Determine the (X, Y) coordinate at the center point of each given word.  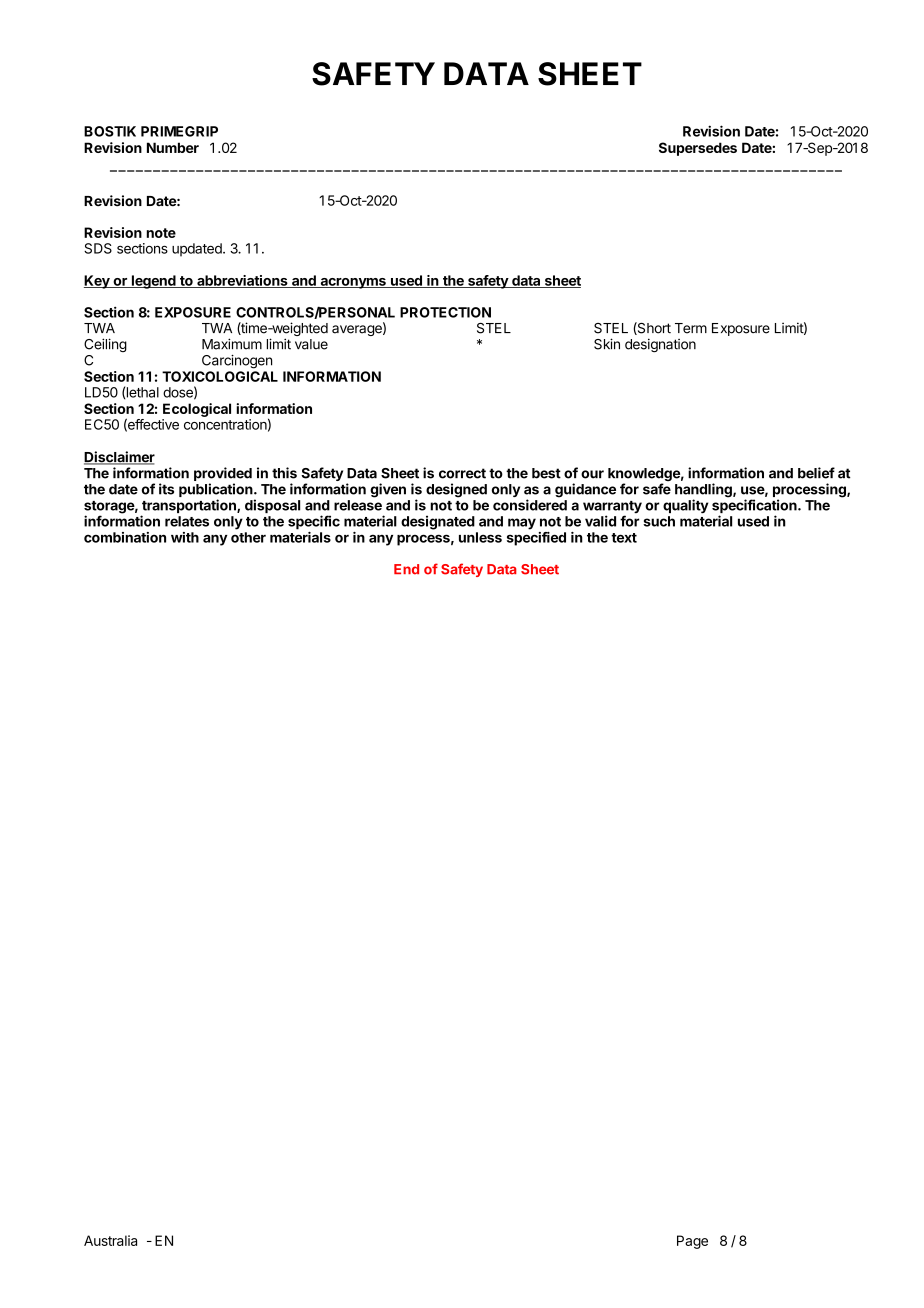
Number (173, 147)
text (624, 538)
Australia (110, 1240)
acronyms (353, 283)
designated (438, 522)
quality (686, 506)
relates (187, 521)
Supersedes (698, 149)
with (185, 537)
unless (480, 537)
